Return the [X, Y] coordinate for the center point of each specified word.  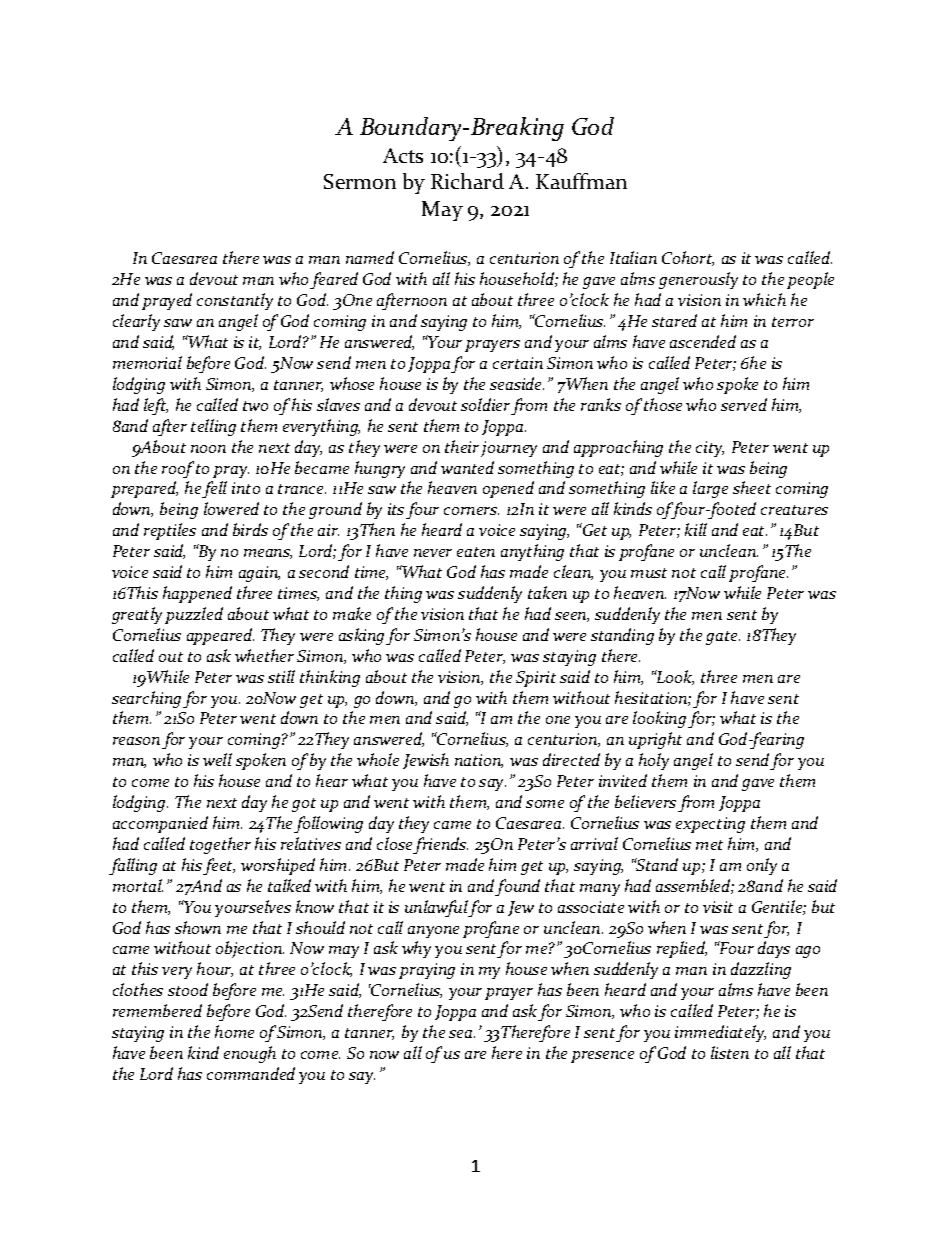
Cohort [688, 258]
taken [547, 592]
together [220, 845]
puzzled [194, 615]
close [394, 843]
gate [723, 638]
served [744, 404]
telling [213, 427]
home [234, 1031]
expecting [710, 825]
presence [602, 1057]
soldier [485, 404]
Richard [467, 181]
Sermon [360, 181]
